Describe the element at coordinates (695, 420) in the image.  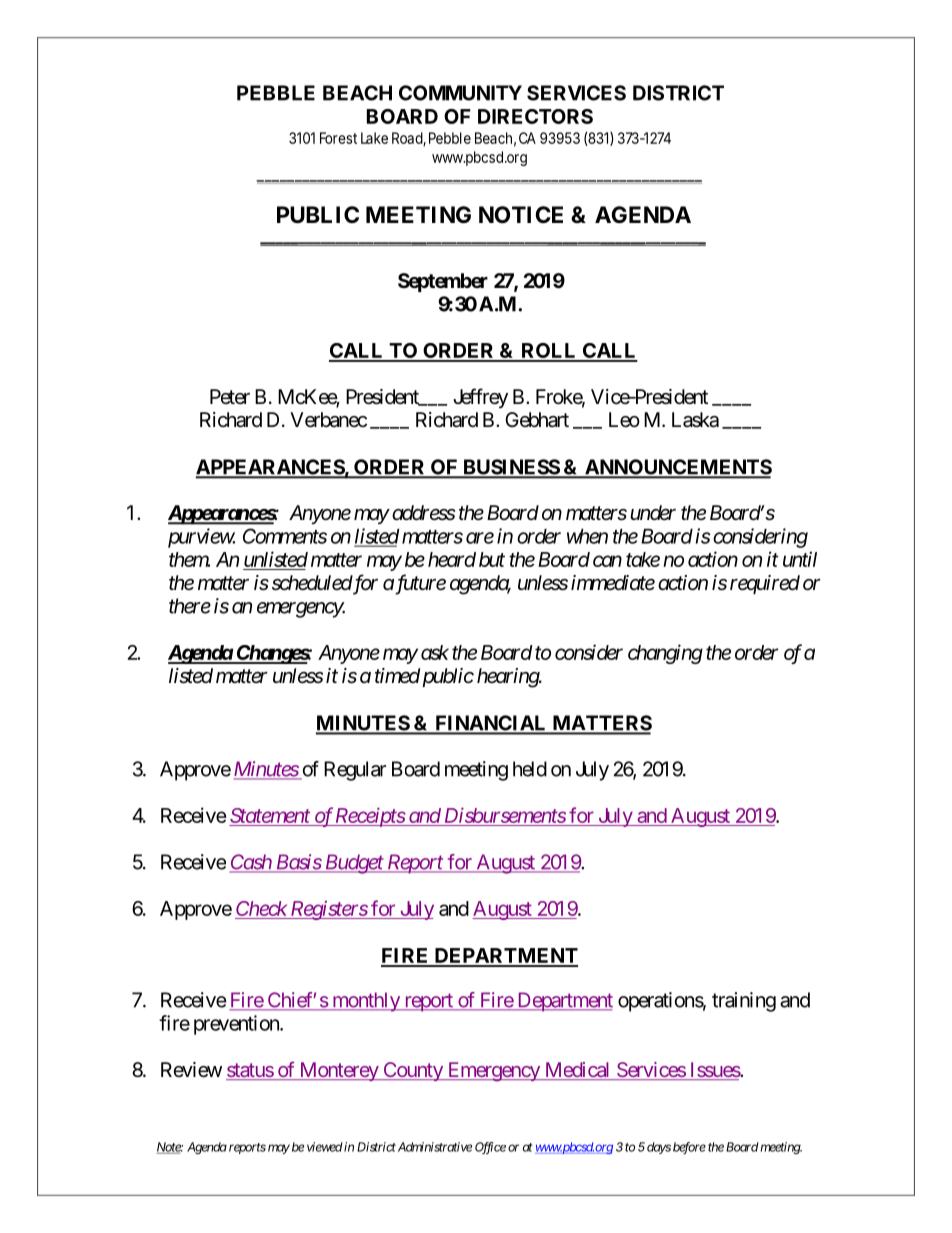
I see `Laska` at that location.
